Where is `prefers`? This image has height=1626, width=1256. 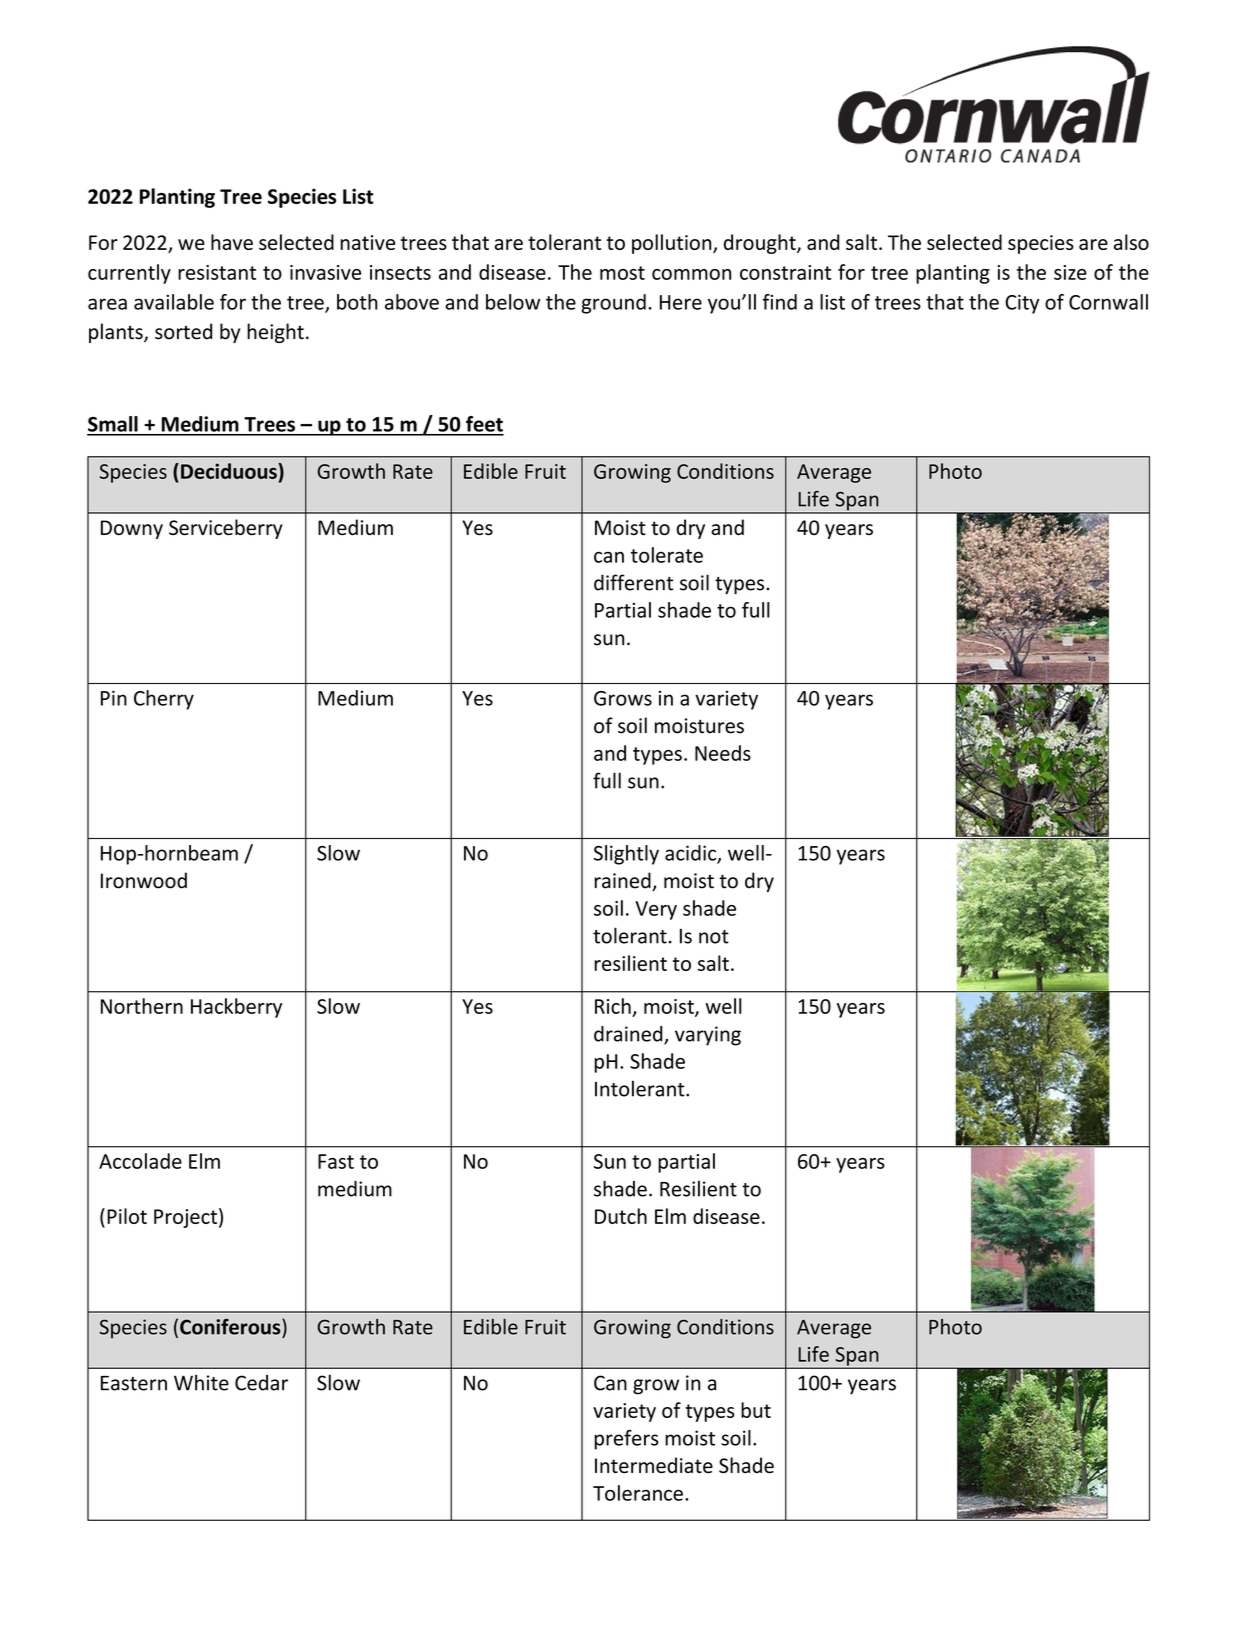 prefers is located at coordinates (626, 1440).
